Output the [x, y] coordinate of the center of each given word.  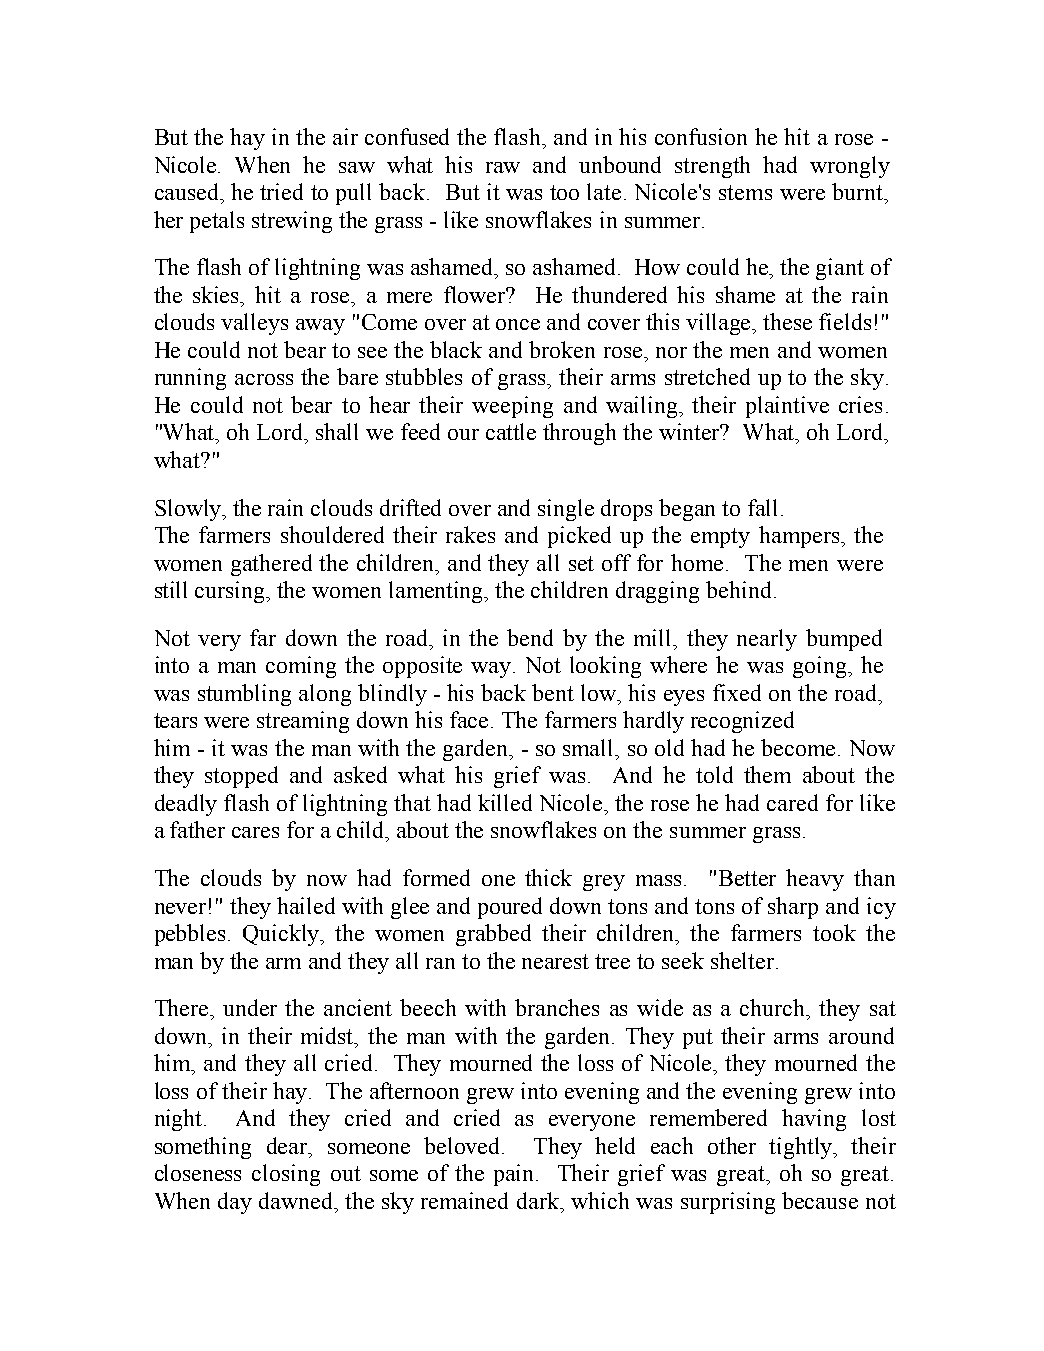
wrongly [850, 167]
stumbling [244, 695]
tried [281, 191]
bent [553, 692]
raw [503, 167]
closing [286, 1175]
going [821, 667]
